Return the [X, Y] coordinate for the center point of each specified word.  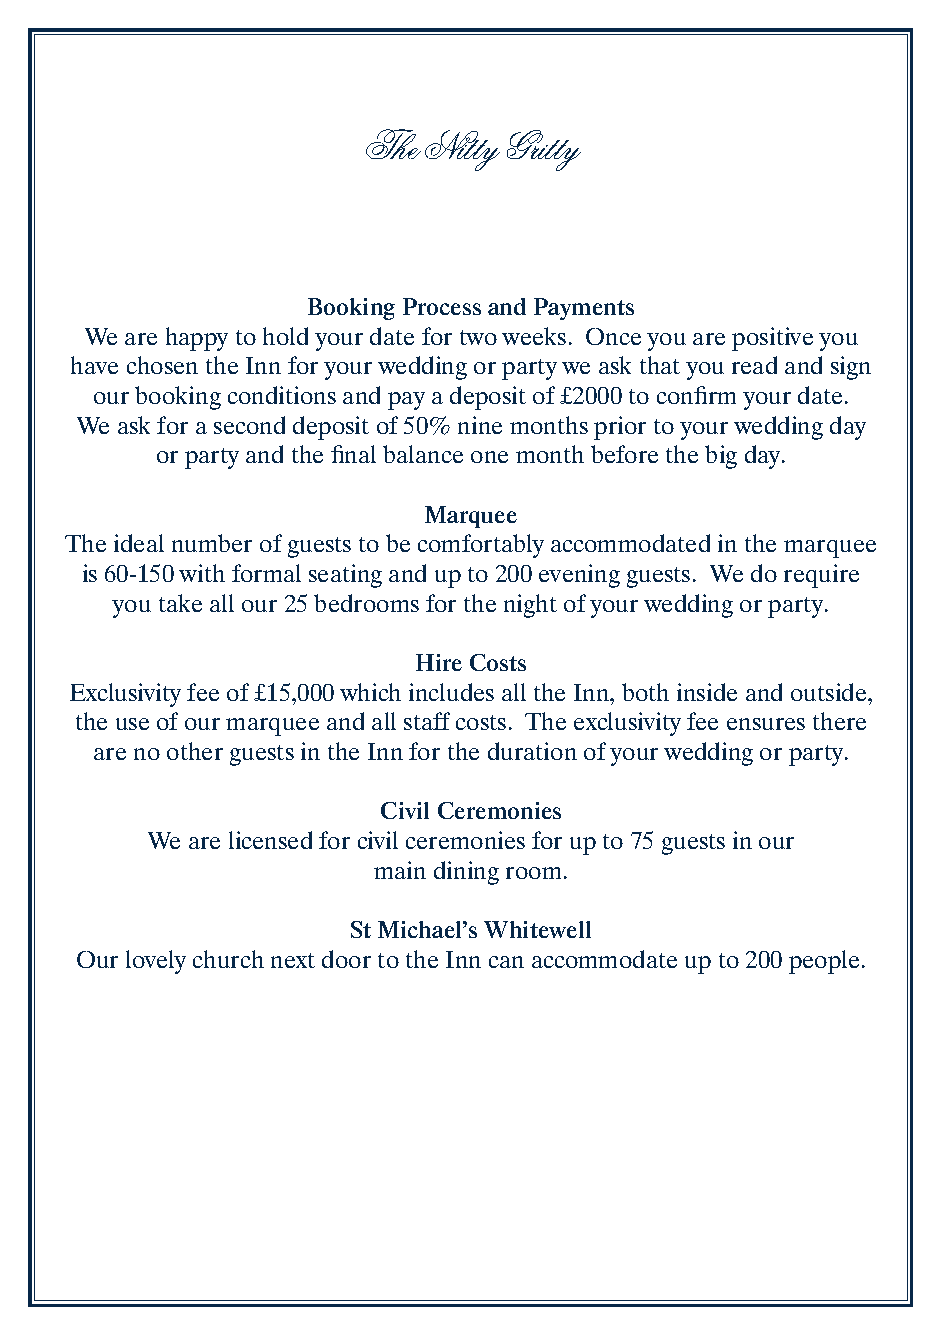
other [195, 751]
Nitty [462, 150]
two [478, 337]
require [821, 576]
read [754, 365]
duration [532, 751]
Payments [584, 309]
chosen [162, 365]
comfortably [481, 546]
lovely [156, 962]
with [202, 573]
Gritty [544, 150]
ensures [766, 724]
